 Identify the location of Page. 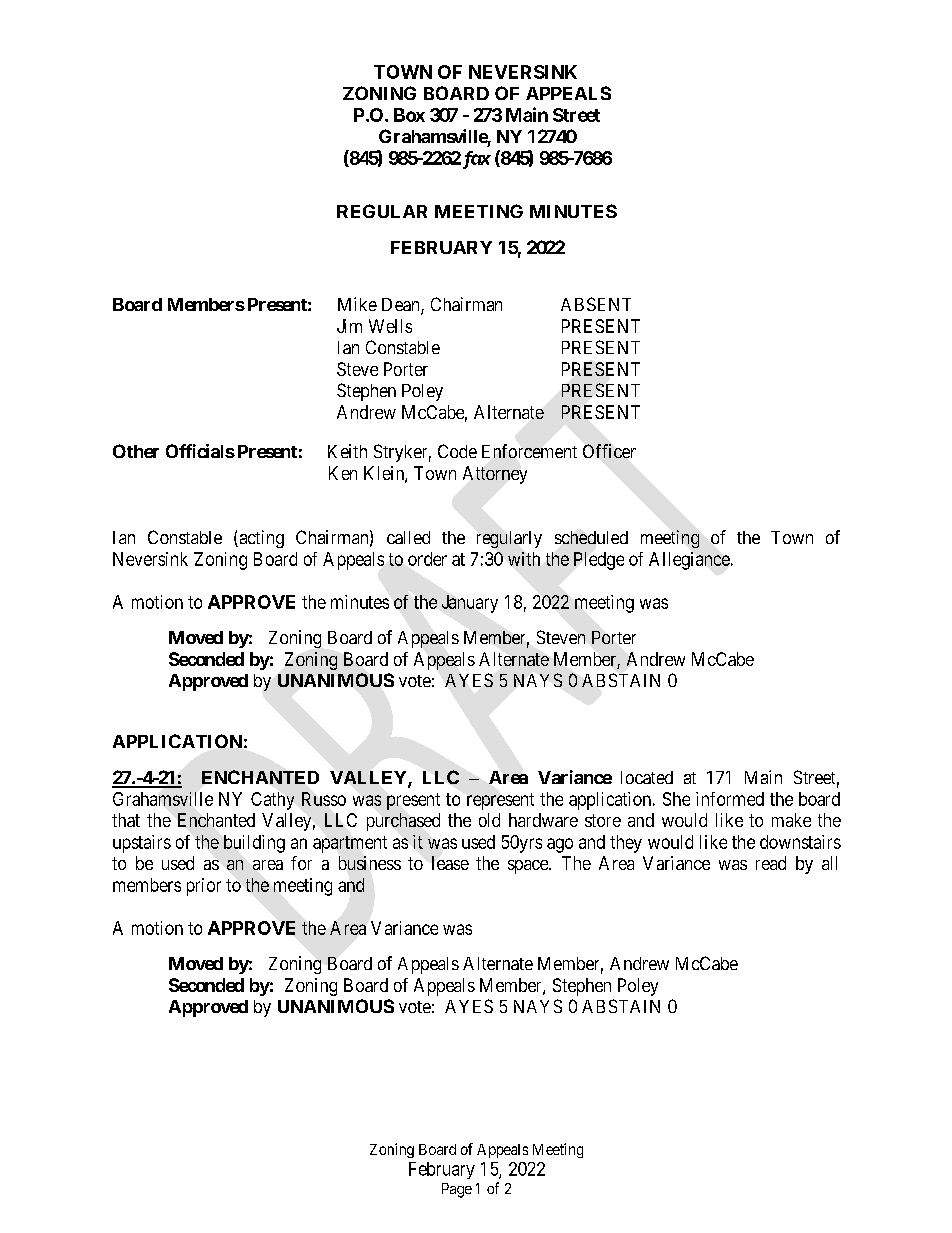
(457, 1190).
